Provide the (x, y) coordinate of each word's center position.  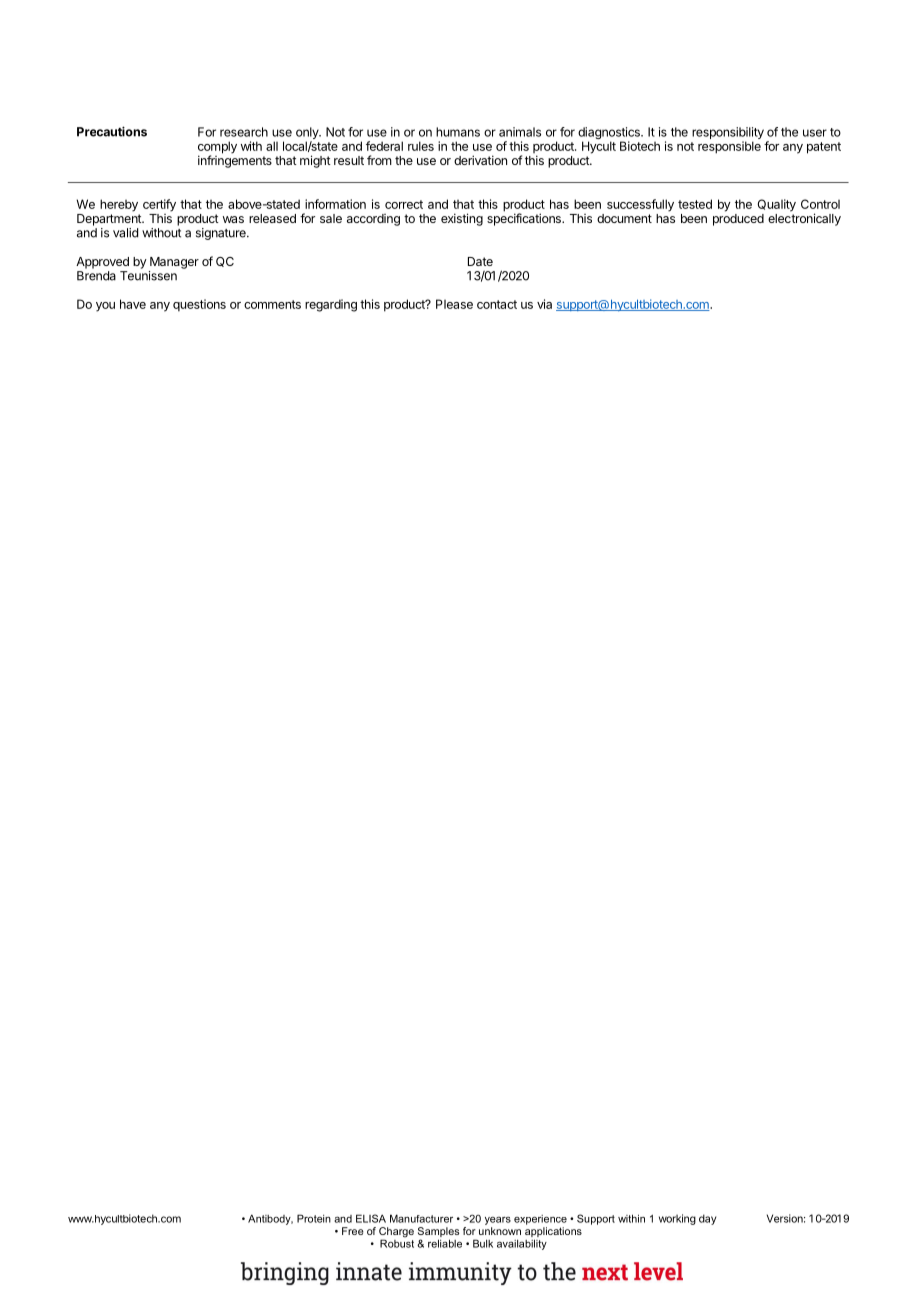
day (707, 1219)
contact (497, 304)
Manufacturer (421, 1218)
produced (738, 220)
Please (454, 304)
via (544, 304)
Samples (438, 1233)
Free (353, 1231)
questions (199, 305)
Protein (314, 1218)
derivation (480, 160)
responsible (729, 147)
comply (217, 148)
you (105, 307)
